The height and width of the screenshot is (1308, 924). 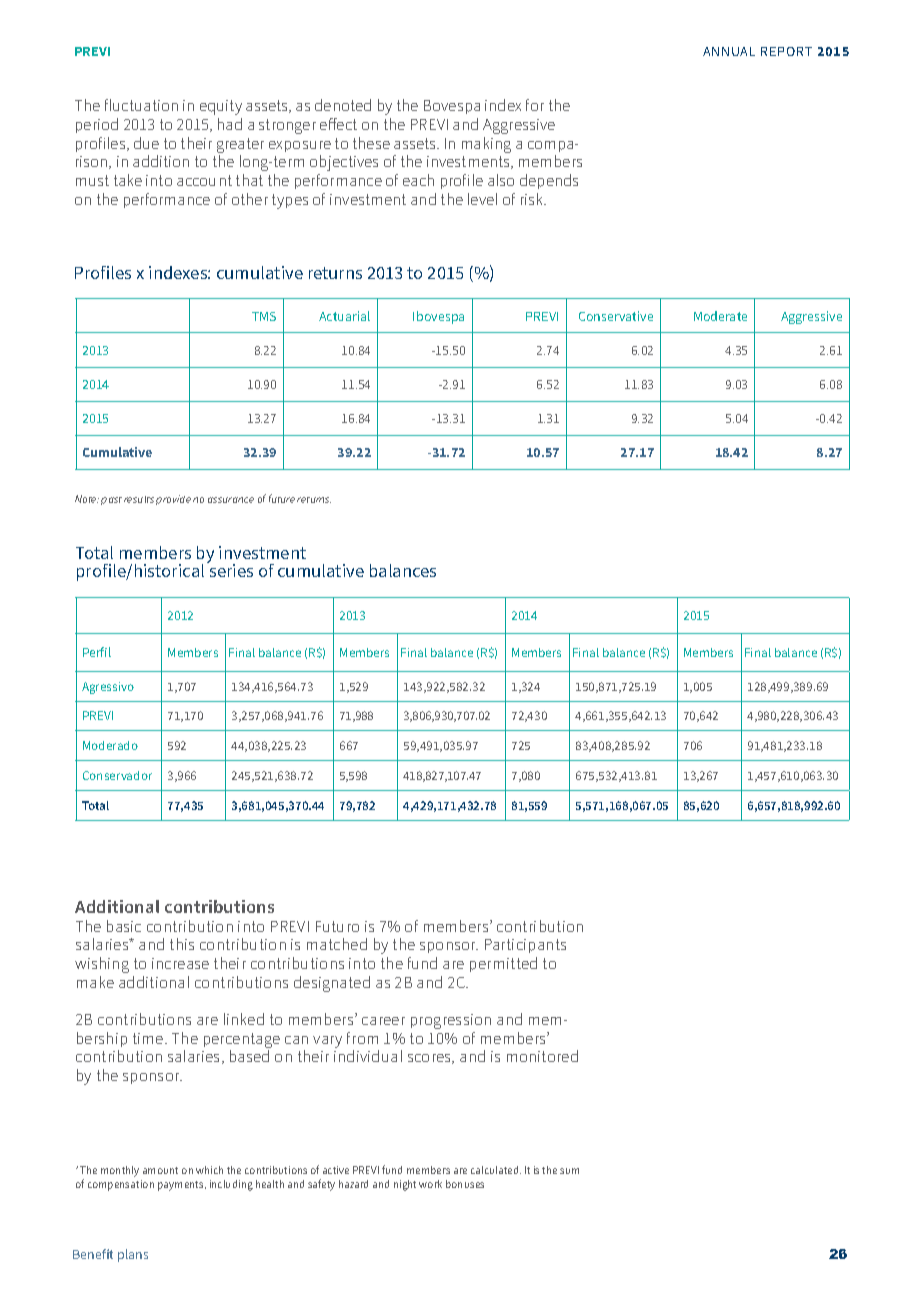 What do you see at coordinates (525, 946) in the screenshot?
I see `Participants` at bounding box center [525, 946].
